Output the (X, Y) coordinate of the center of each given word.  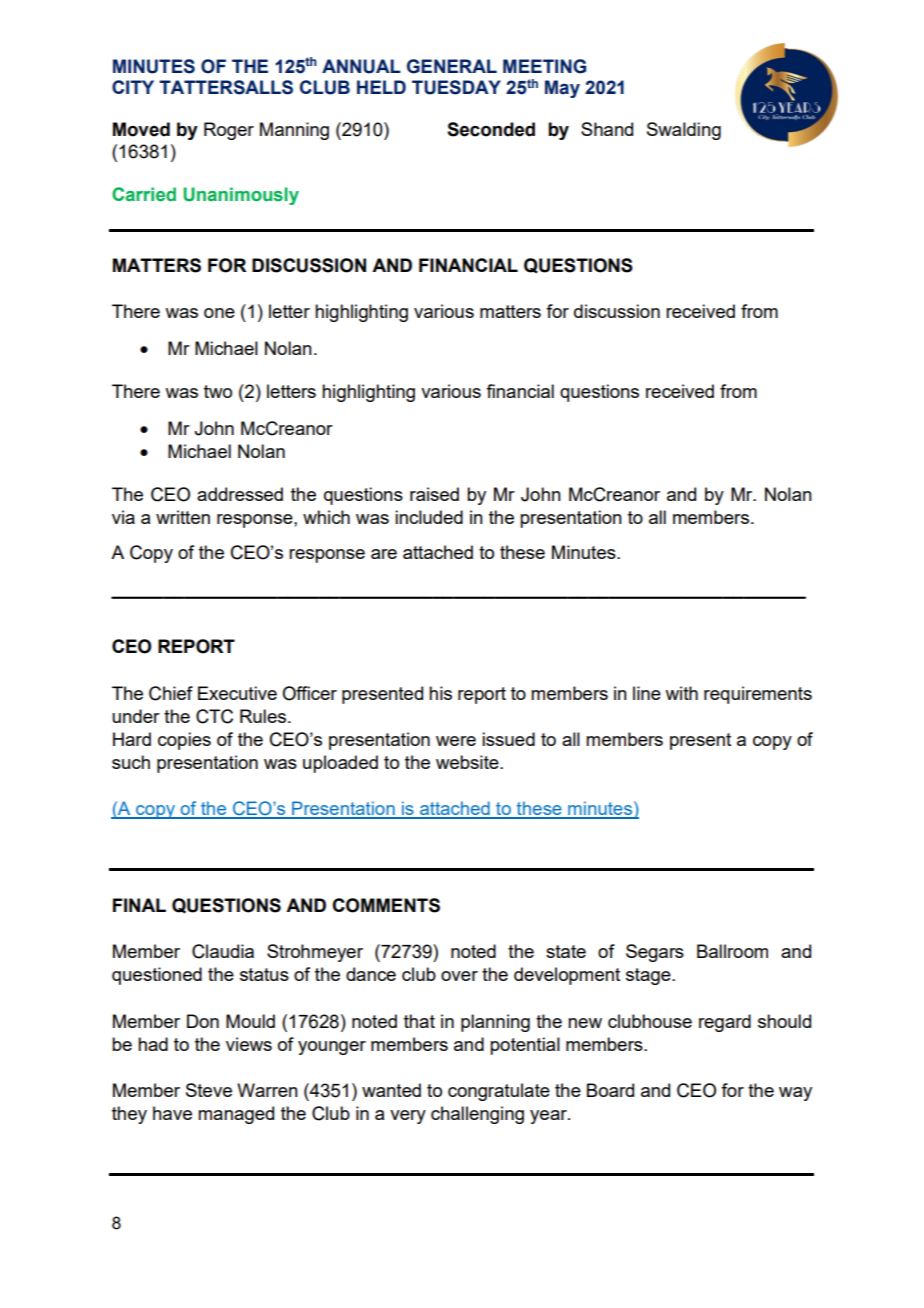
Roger (229, 131)
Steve (209, 1090)
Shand (607, 129)
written (183, 517)
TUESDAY (456, 87)
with (681, 693)
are (384, 554)
